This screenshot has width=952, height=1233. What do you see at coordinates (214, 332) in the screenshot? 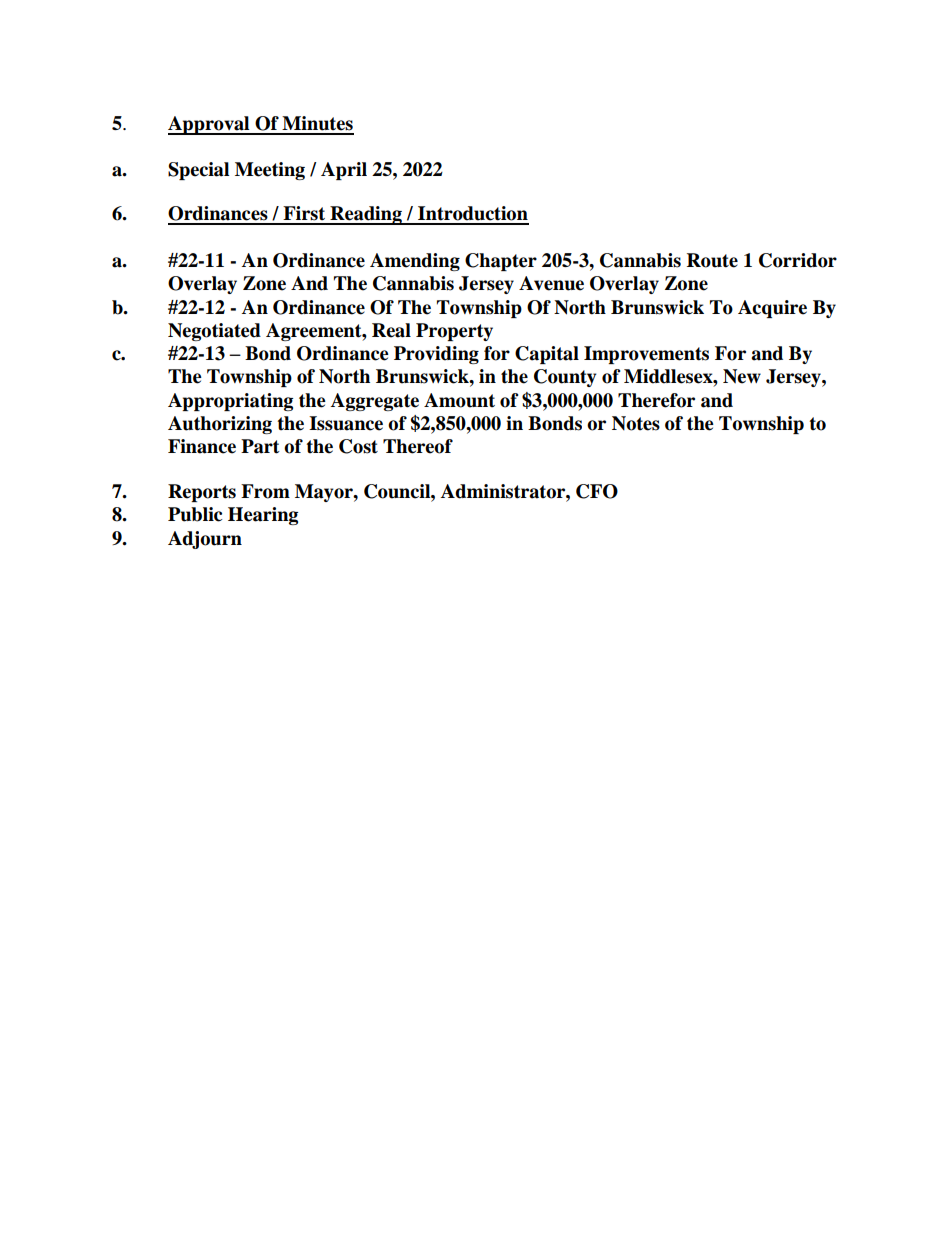
I see `Negotiated` at bounding box center [214, 332].
